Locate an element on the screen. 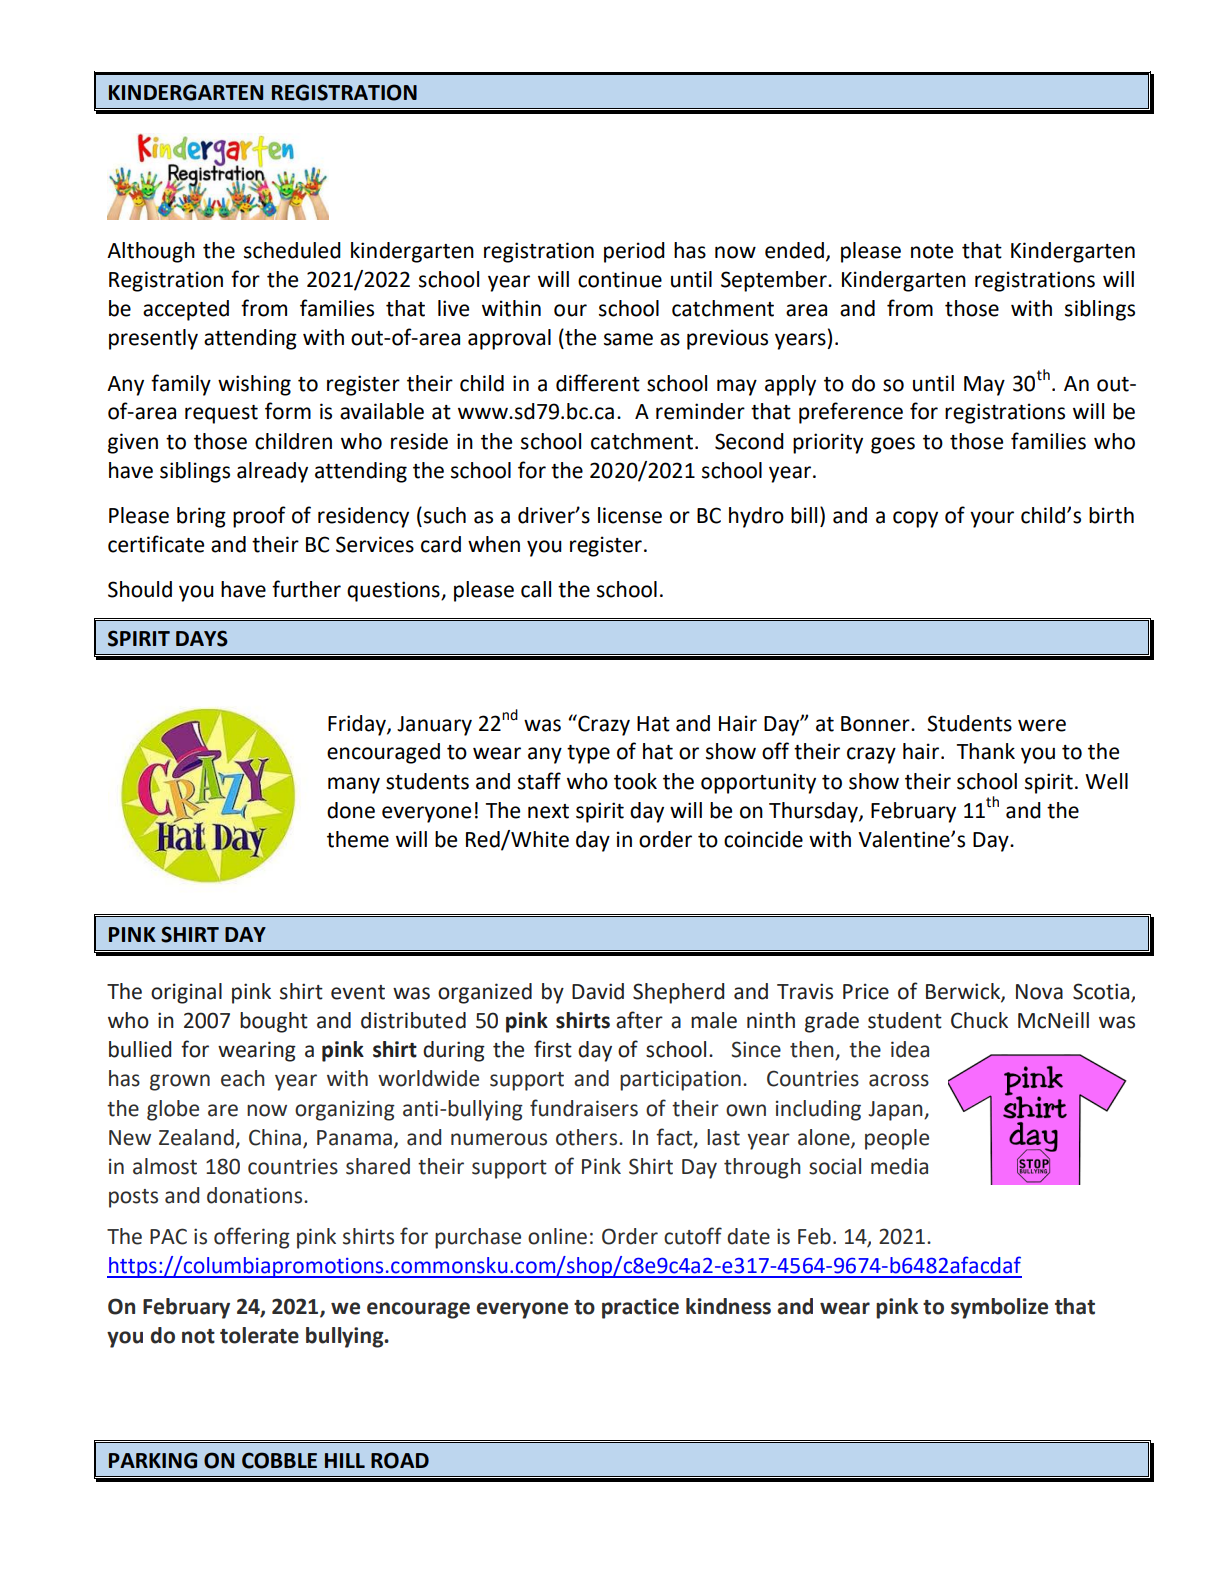 Image resolution: width=1217 pixels, height=1574 pixels. note is located at coordinates (932, 251).
